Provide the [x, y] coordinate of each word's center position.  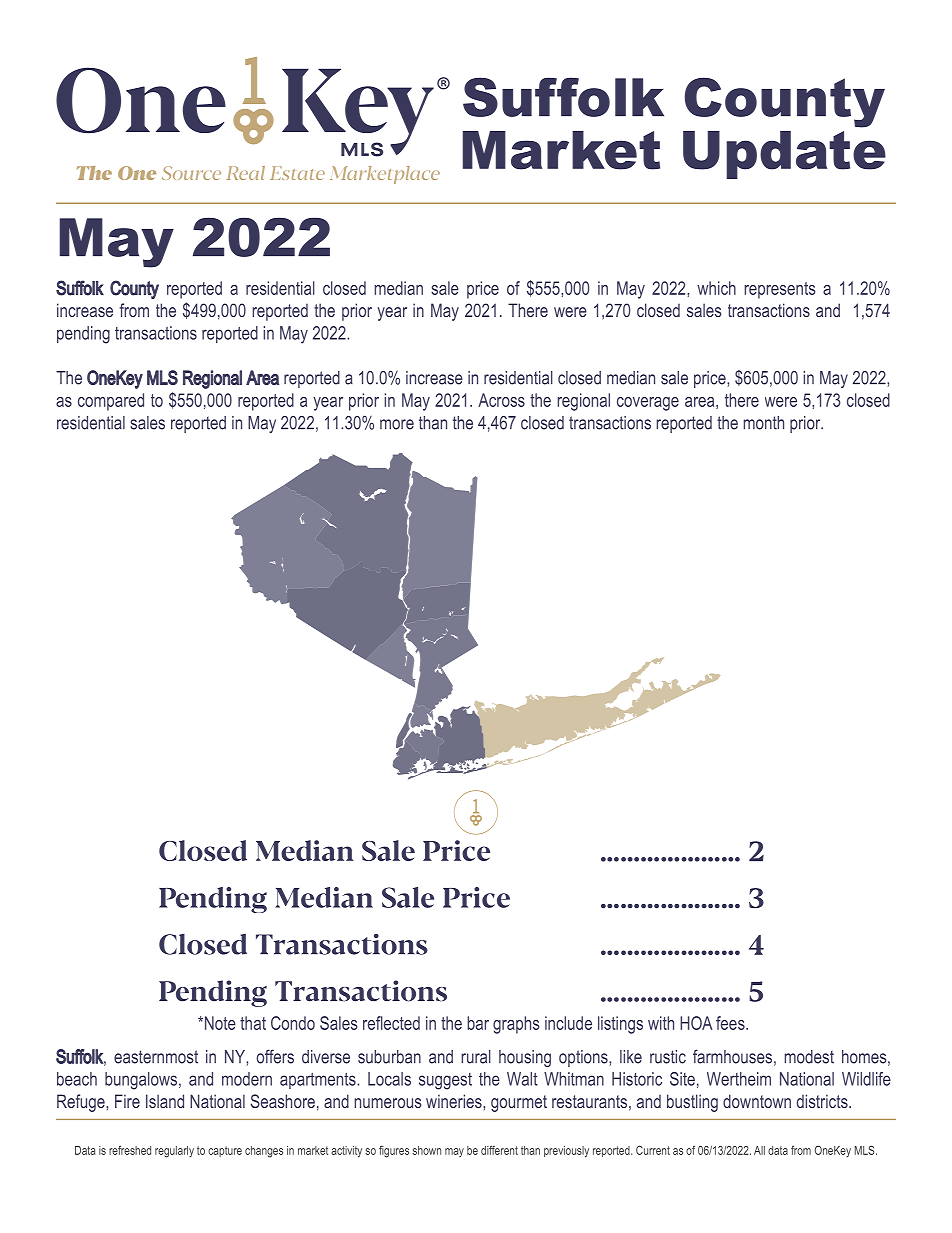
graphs [516, 1025]
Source [191, 173]
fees [731, 1023]
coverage [648, 404]
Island [165, 1101]
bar [478, 1023]
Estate [297, 173]
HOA [696, 1023]
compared [111, 402]
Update [784, 155]
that [253, 1023]
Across [501, 400]
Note [219, 1023]
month [764, 423]
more [397, 424]
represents [780, 290]
